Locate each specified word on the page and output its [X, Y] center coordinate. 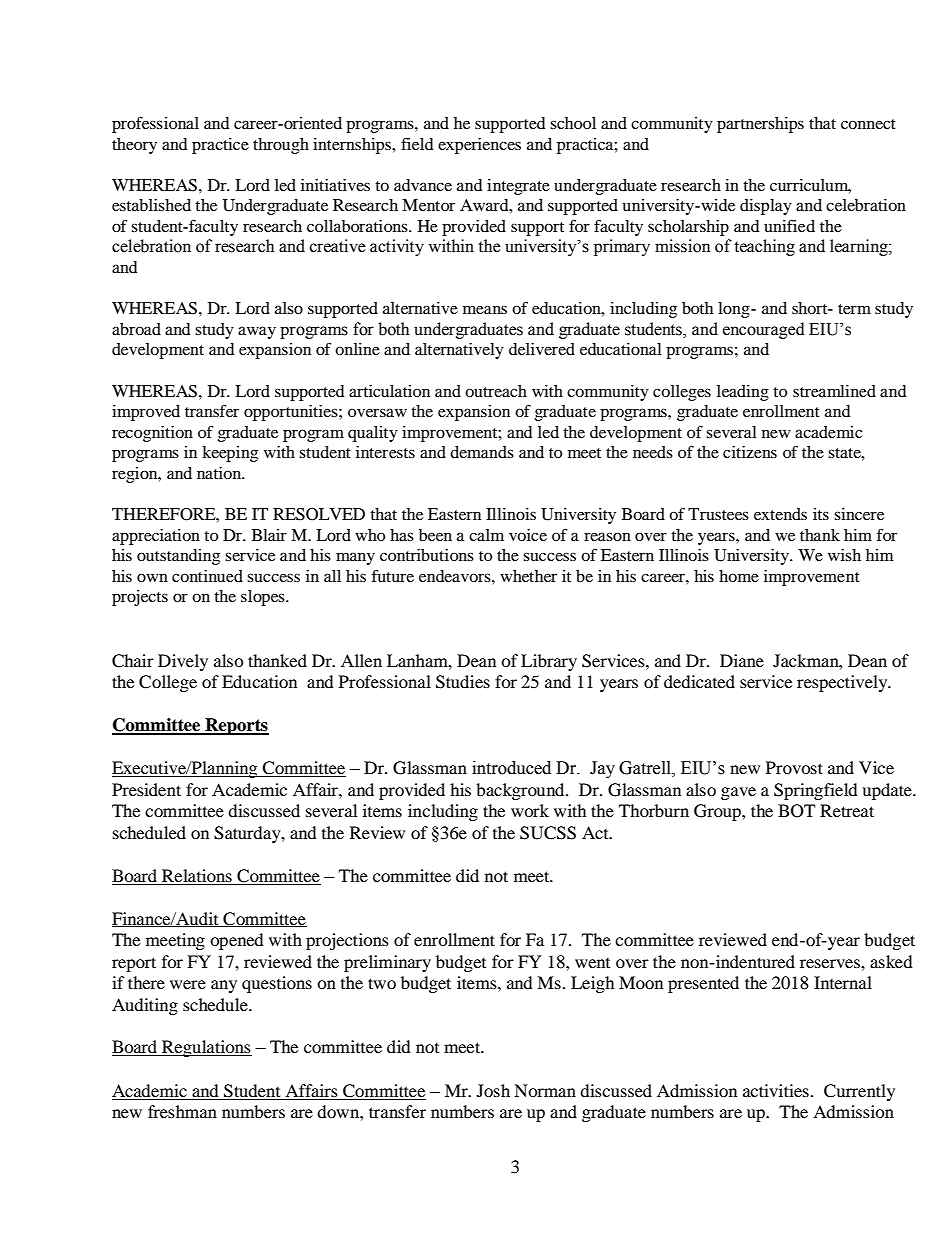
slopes [264, 598]
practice [220, 146]
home [739, 576]
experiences [479, 146]
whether [528, 576]
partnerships [760, 125]
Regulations [206, 1048]
